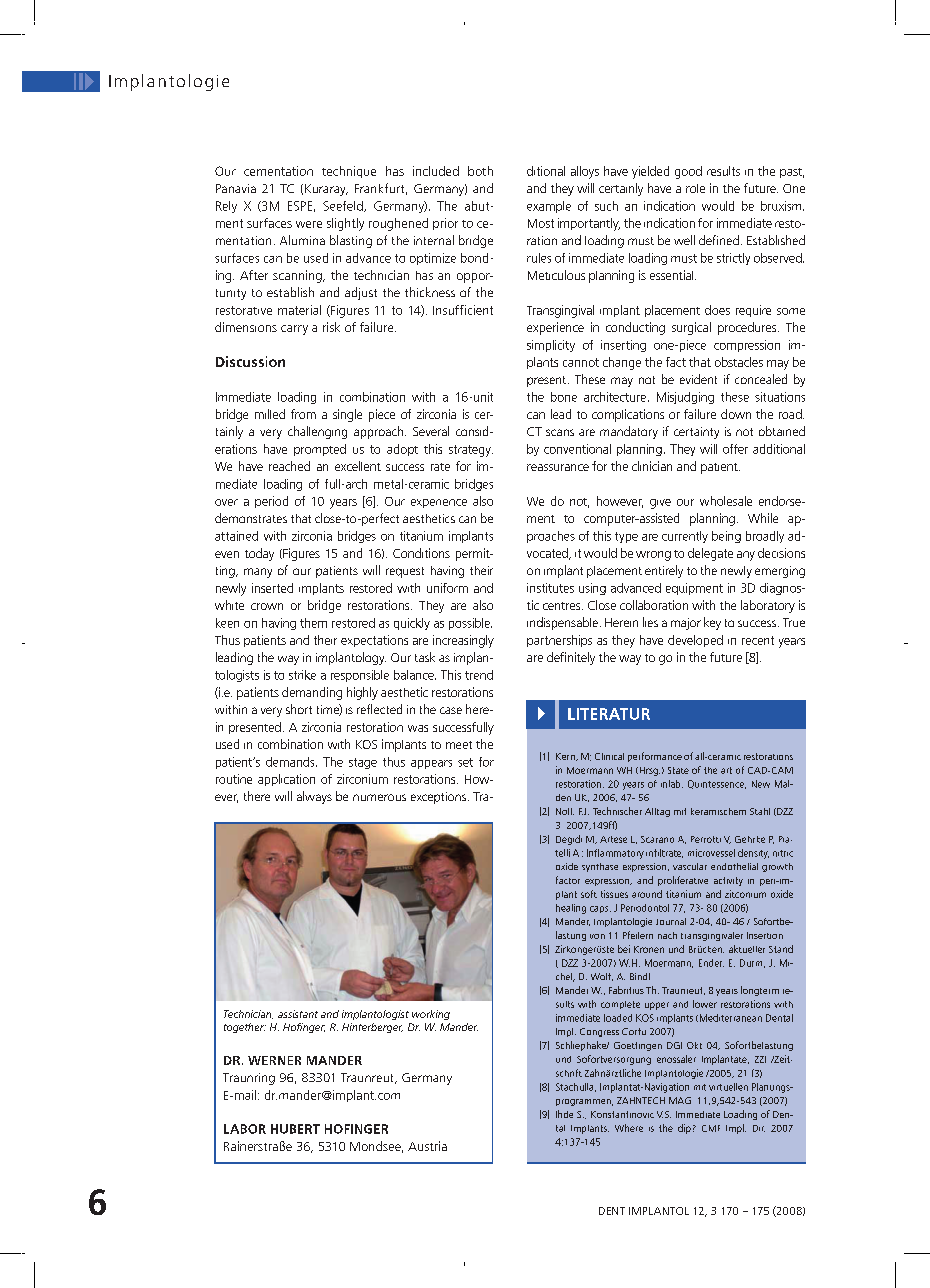  I want to click on CMF, so click(711, 1128).
